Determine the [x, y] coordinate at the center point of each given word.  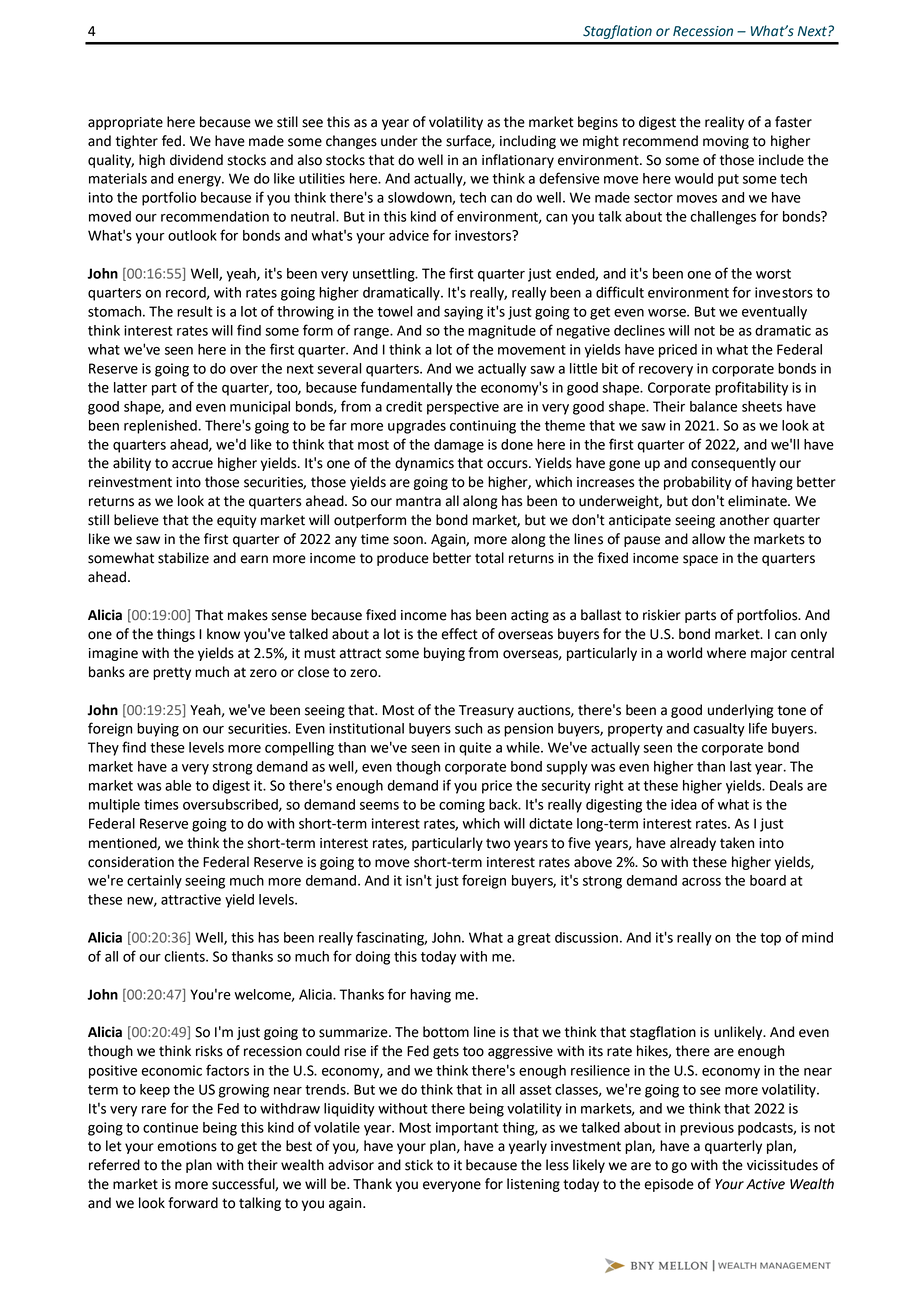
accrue [192, 464]
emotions [187, 1146]
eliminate [758, 501]
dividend [196, 160]
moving [726, 142]
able [178, 785]
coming [462, 806]
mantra [418, 501]
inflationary [518, 161]
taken [737, 843]
